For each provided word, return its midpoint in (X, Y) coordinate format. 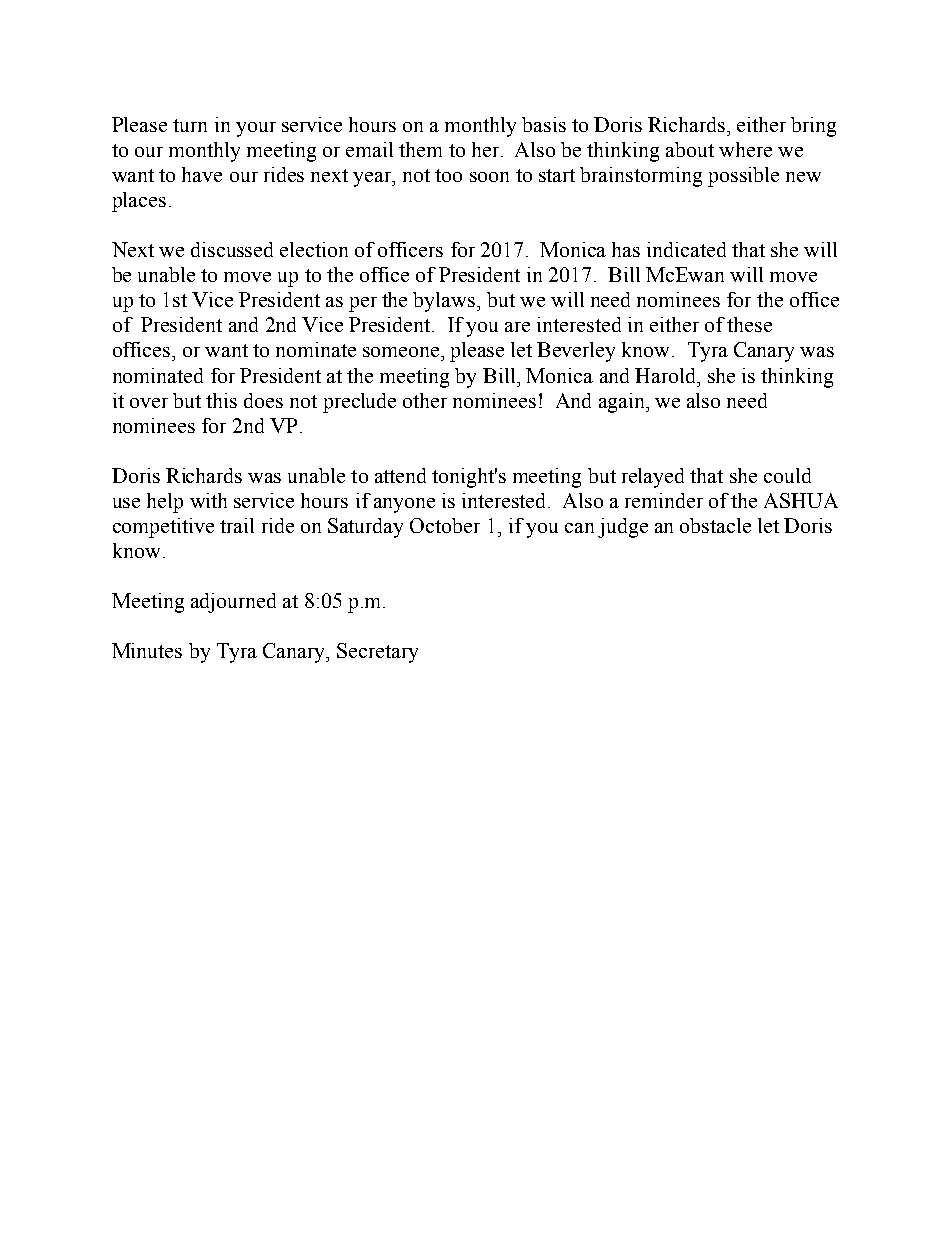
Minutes (147, 650)
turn (190, 125)
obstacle (715, 525)
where (745, 149)
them (420, 149)
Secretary (377, 653)
